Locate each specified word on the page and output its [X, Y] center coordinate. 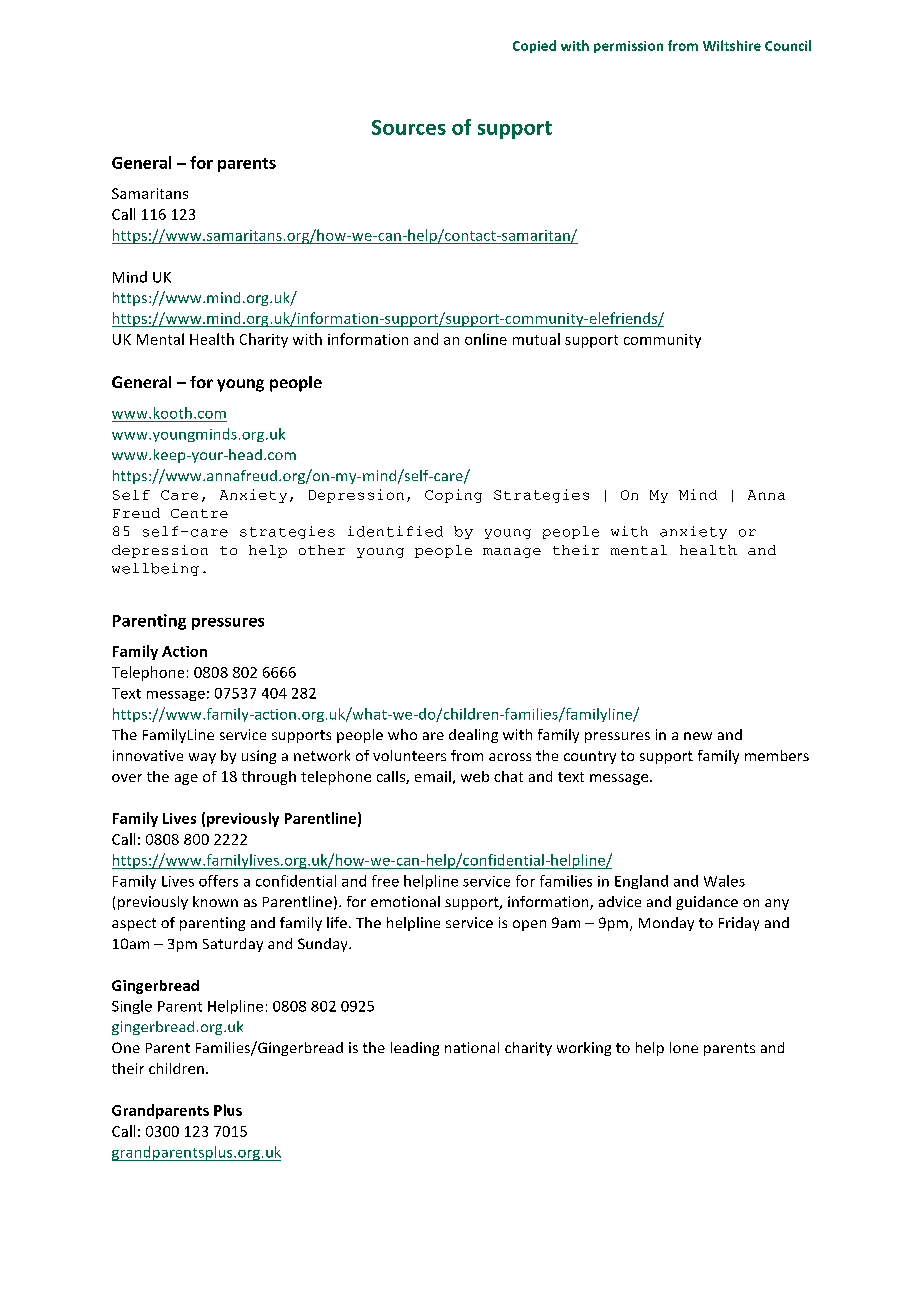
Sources [409, 127]
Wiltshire [732, 45]
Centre [199, 513]
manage [512, 553]
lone [684, 1047]
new [698, 736]
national [472, 1047]
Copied [534, 46]
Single [132, 1007]
